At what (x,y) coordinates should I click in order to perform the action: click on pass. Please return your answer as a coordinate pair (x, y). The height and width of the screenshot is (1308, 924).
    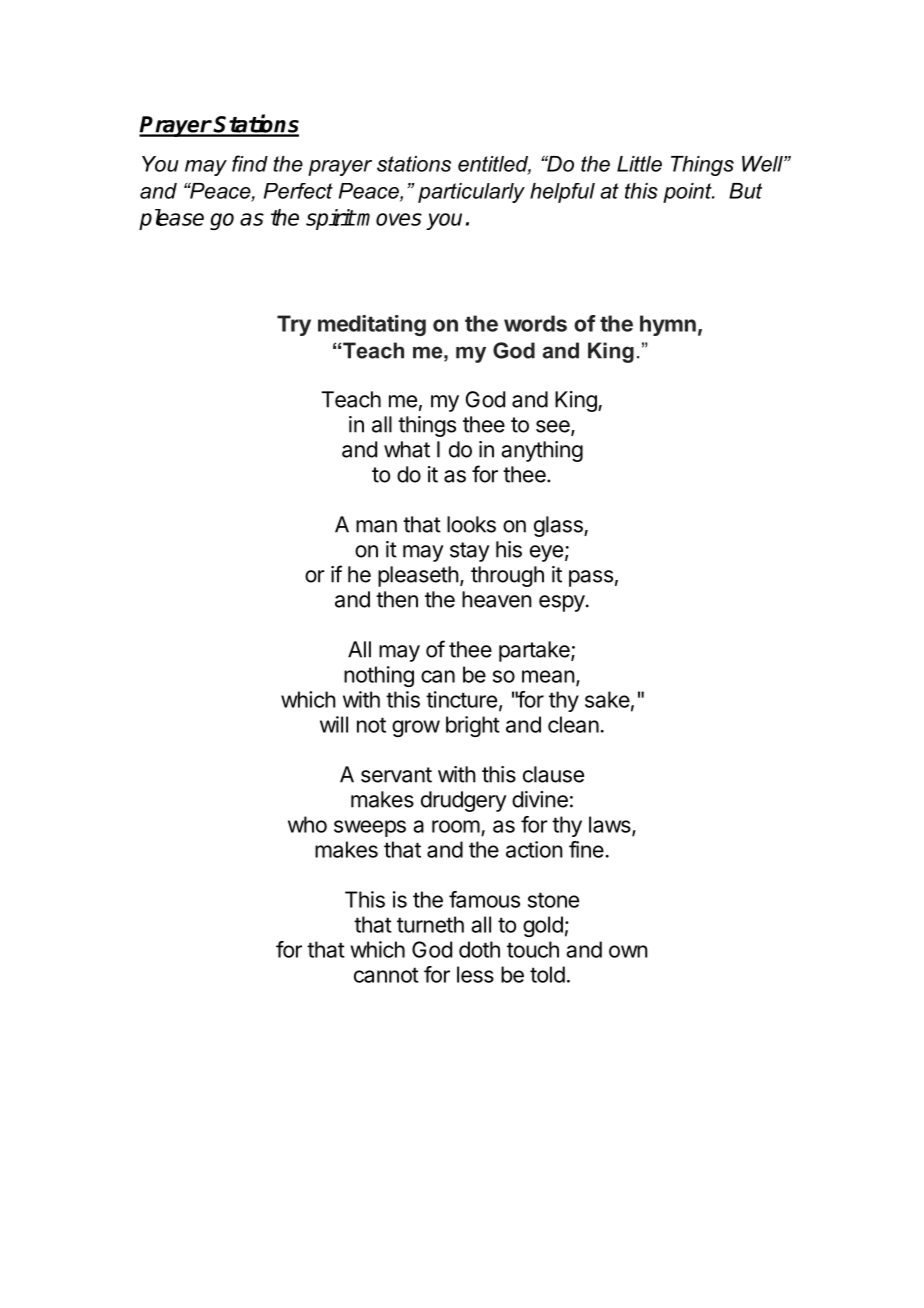
    Looking at the image, I should click on (591, 578).
